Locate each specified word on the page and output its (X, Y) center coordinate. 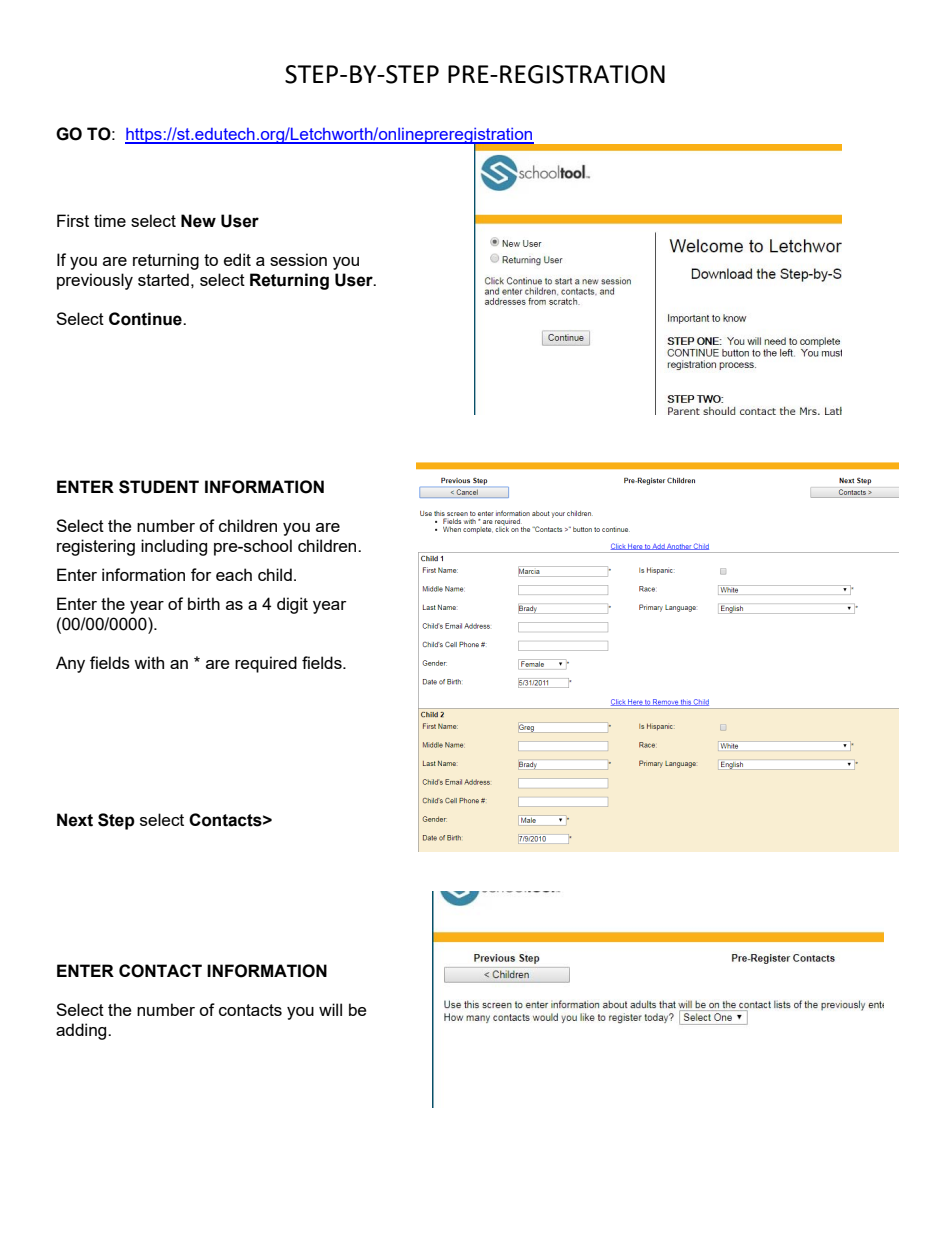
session (298, 259)
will (330, 1009)
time (110, 220)
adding (82, 1031)
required (266, 664)
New (198, 221)
